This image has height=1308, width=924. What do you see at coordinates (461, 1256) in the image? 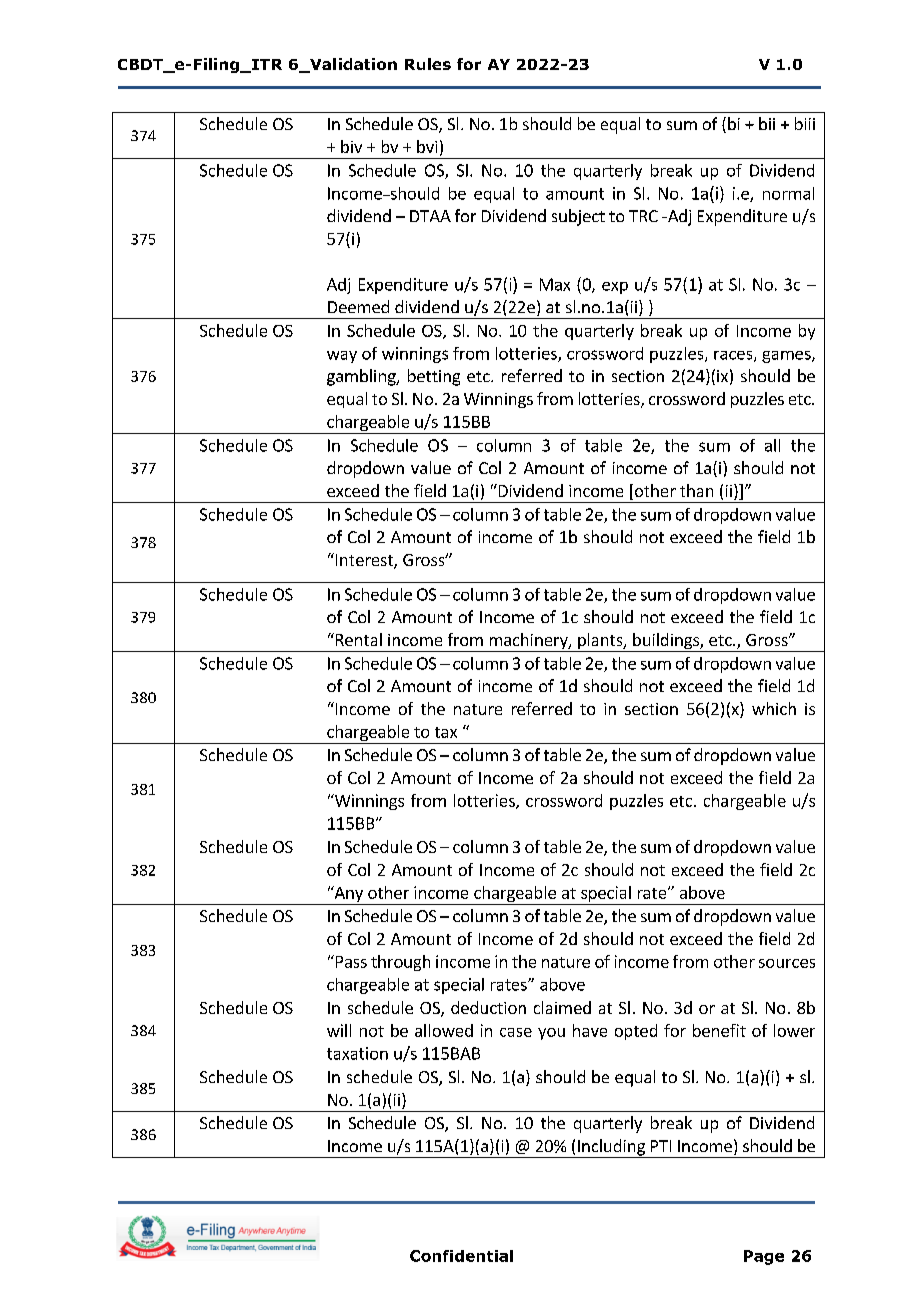
I see `Confidential` at bounding box center [461, 1256].
